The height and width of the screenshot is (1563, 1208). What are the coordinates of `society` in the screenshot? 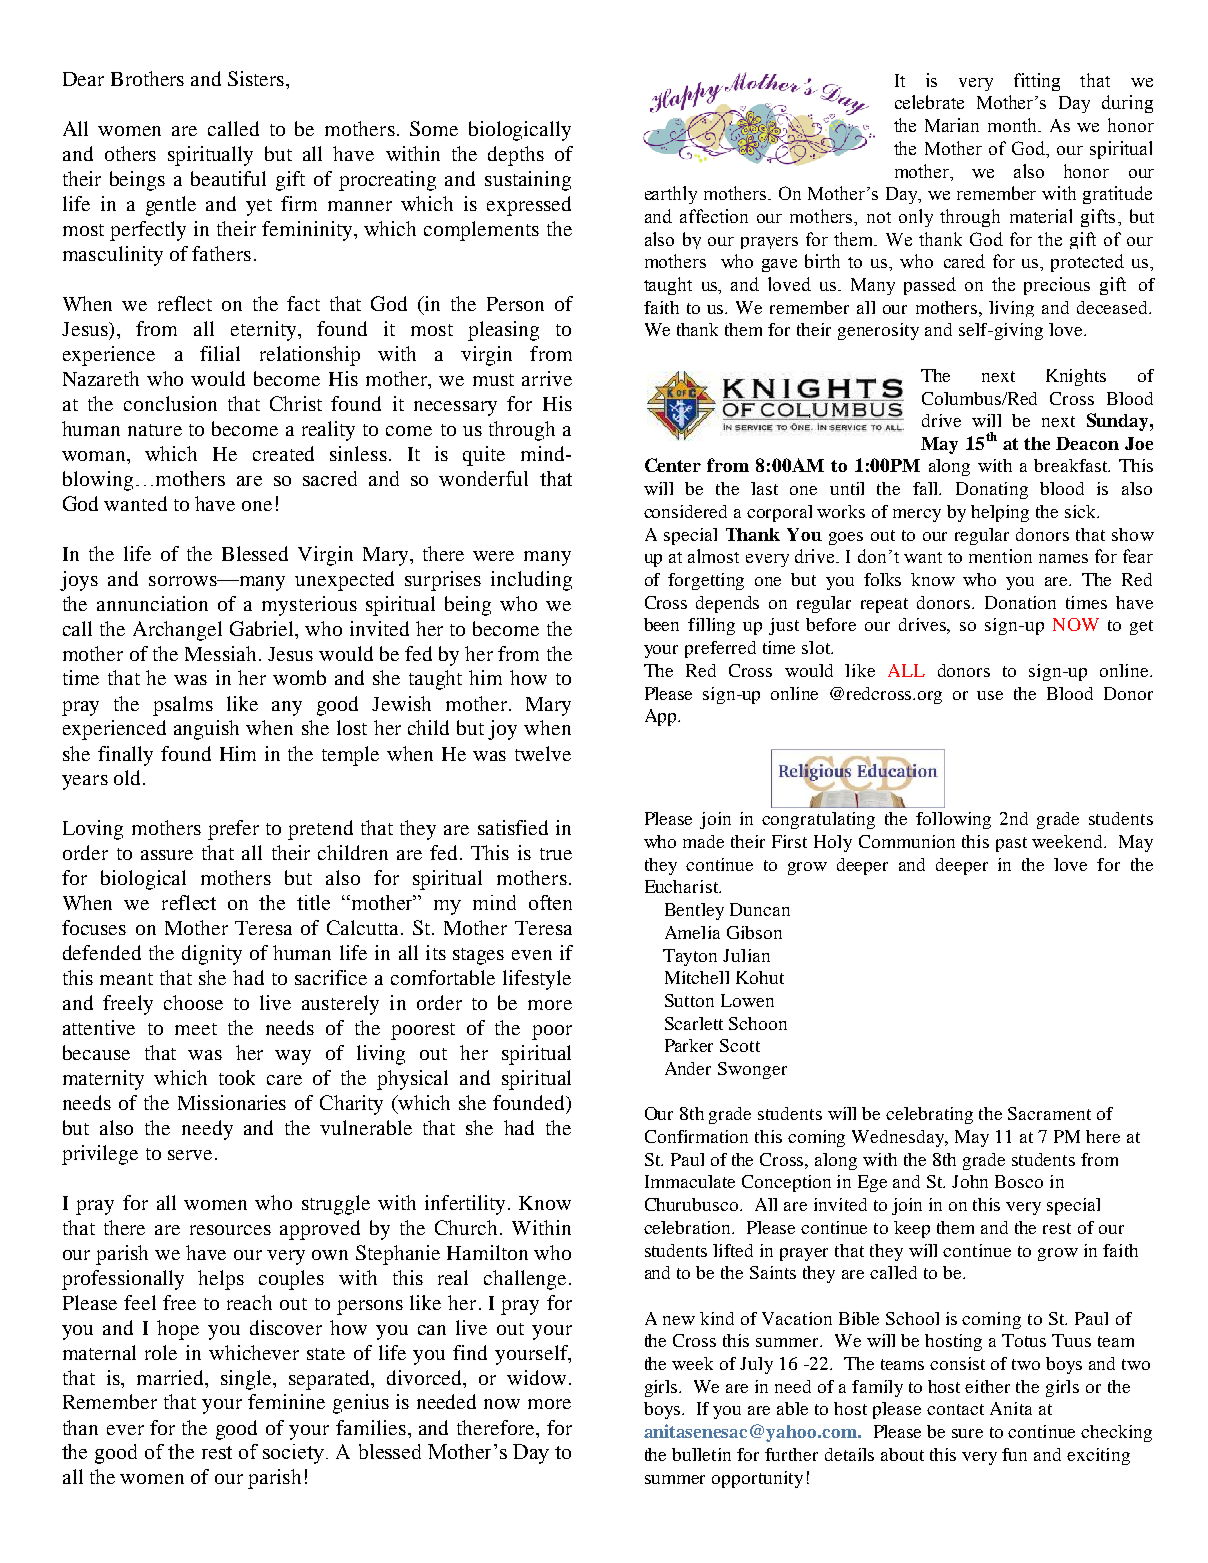 It's located at (295, 1454).
